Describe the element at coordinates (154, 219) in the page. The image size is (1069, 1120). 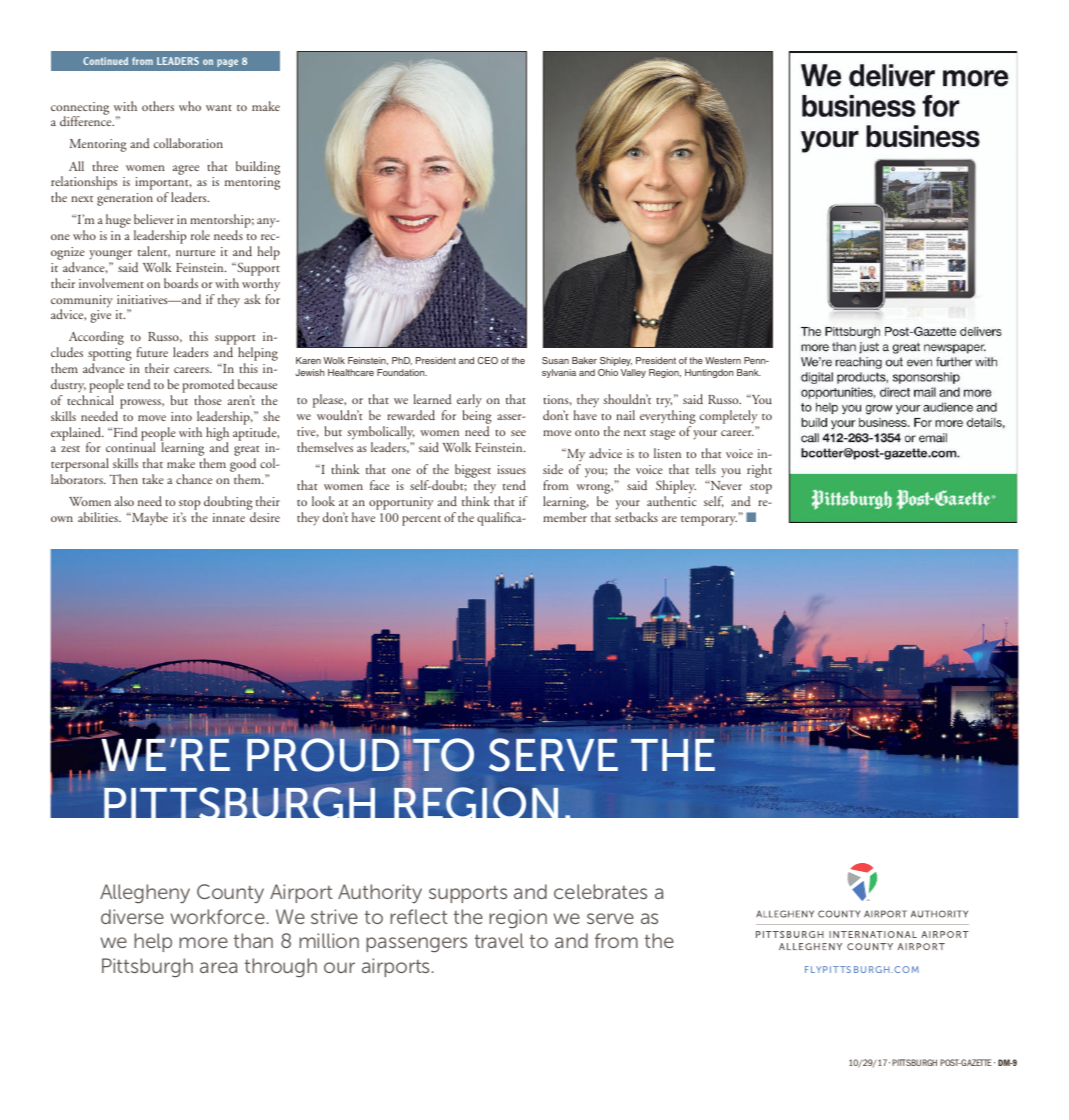
I see `believer` at that location.
